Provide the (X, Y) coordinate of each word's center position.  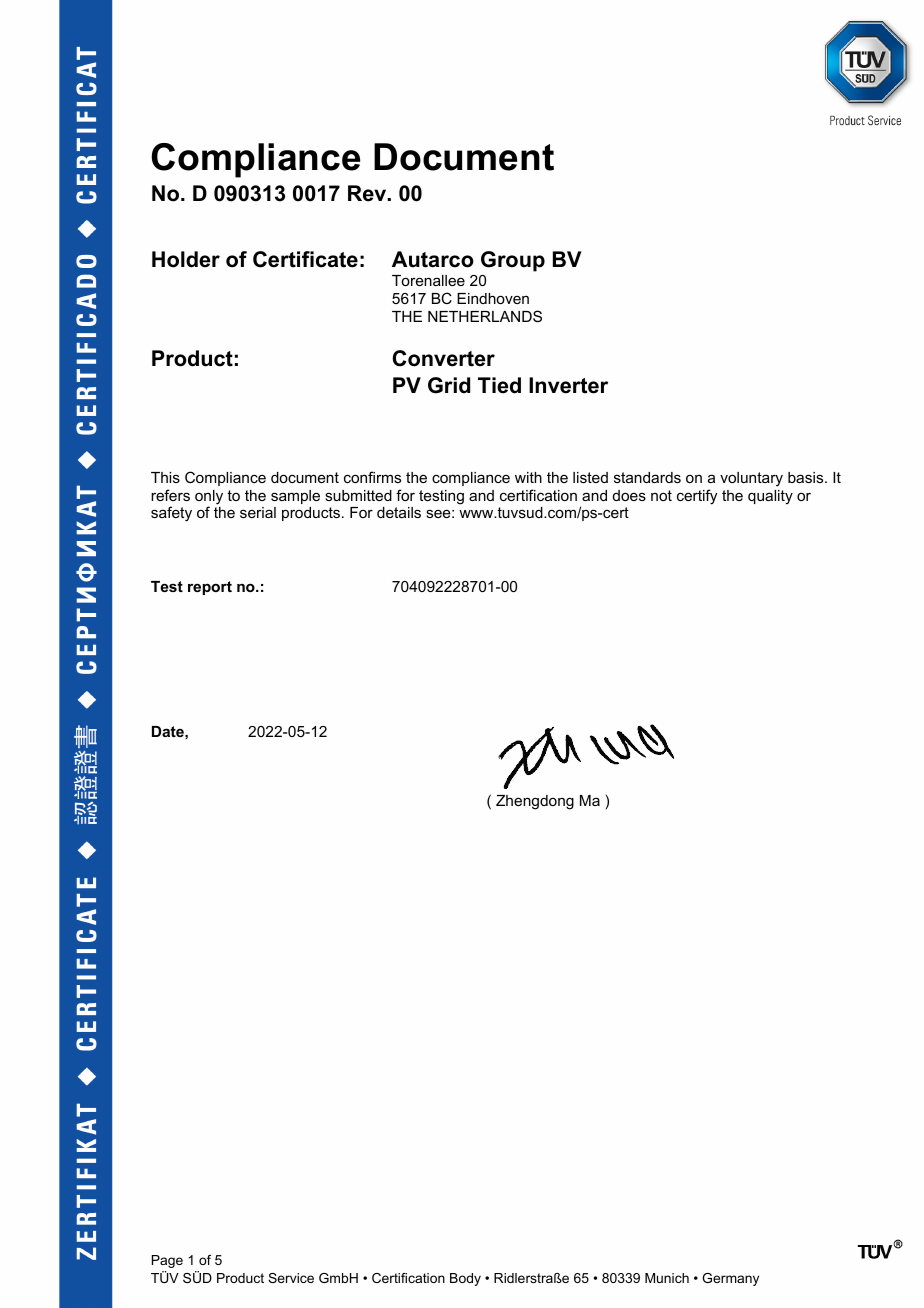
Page (167, 1261)
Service (291, 1278)
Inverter (568, 385)
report (210, 588)
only (209, 498)
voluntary (751, 479)
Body (465, 1279)
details (399, 512)
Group (513, 261)
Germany (730, 1279)
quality (770, 497)
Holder (186, 259)
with (528, 477)
